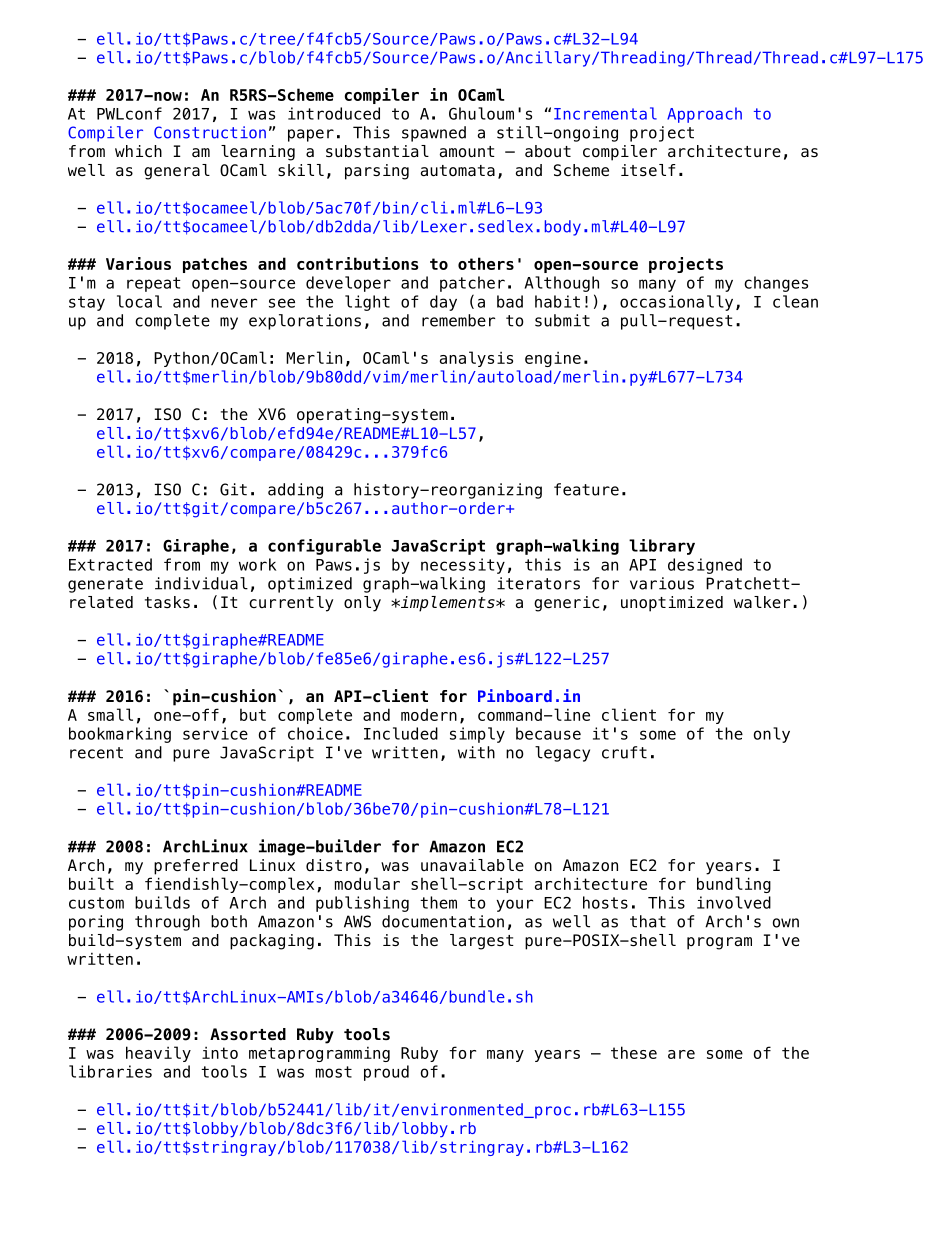 The width and height of the image is (952, 1233). What do you see at coordinates (463, 566) in the image?
I see `necessity` at bounding box center [463, 566].
